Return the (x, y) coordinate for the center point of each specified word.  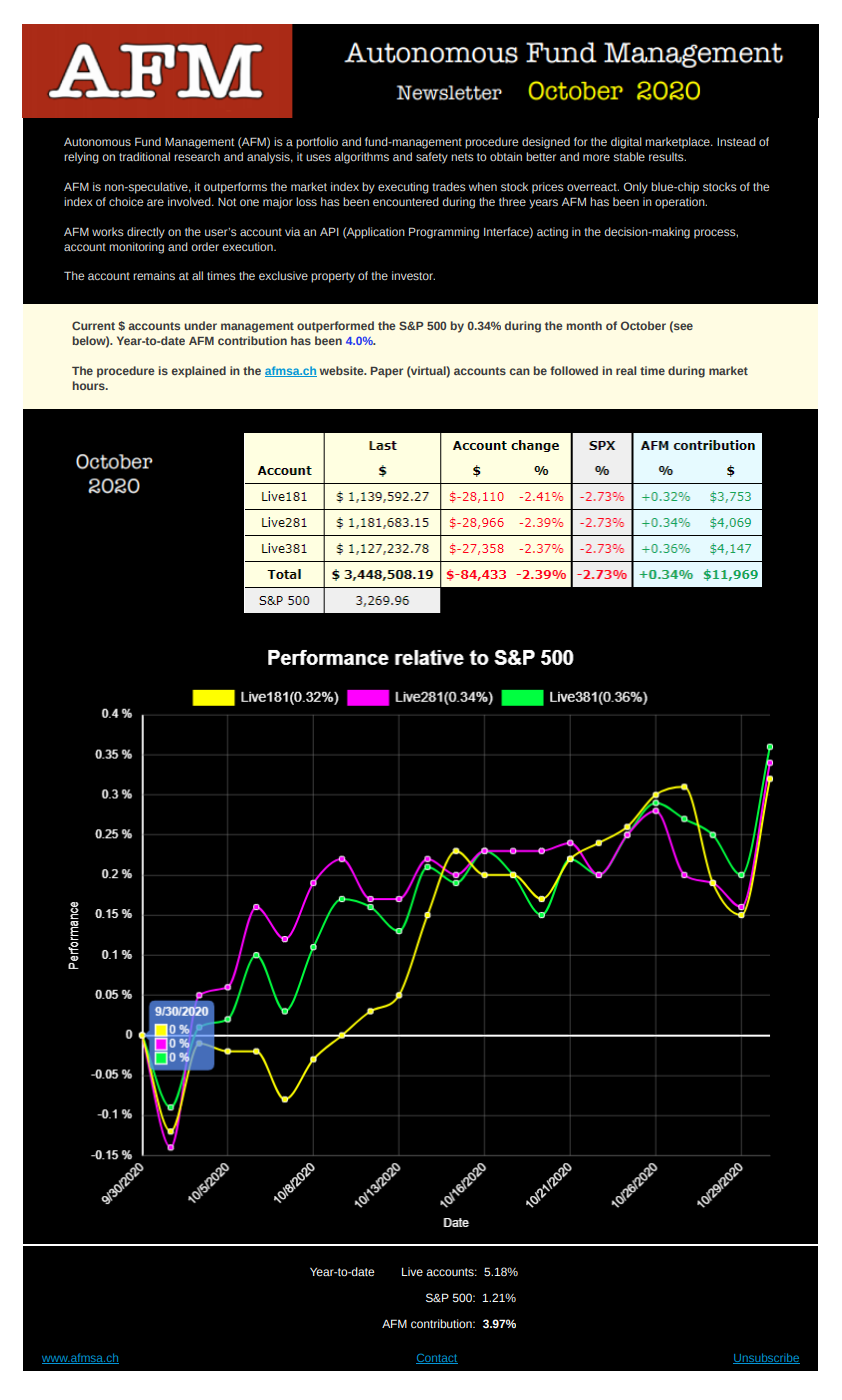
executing (403, 188)
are (155, 202)
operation (681, 203)
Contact (437, 1359)
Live (412, 1271)
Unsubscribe (766, 1358)
